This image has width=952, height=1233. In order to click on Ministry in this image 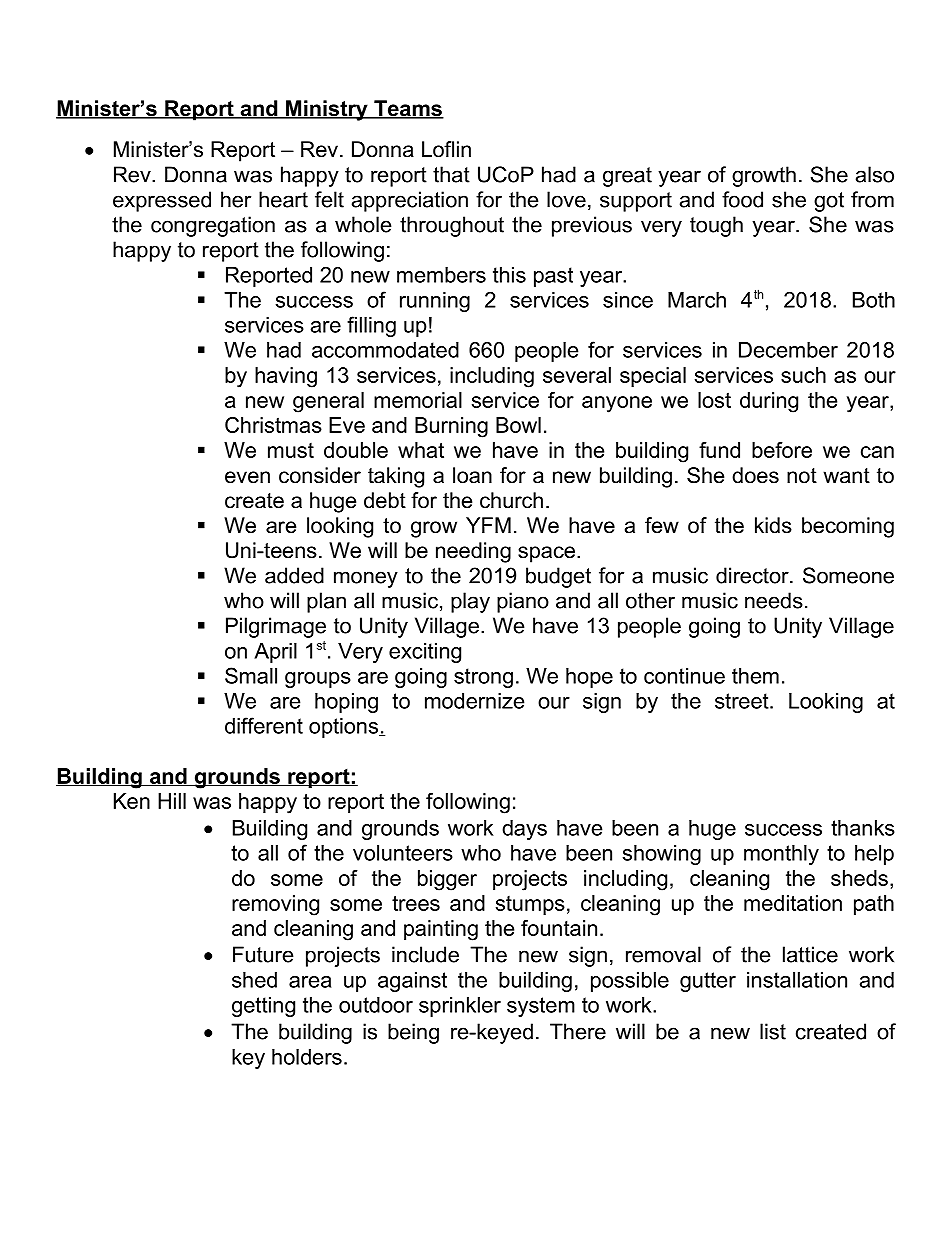, I will do `click(327, 110)`.
